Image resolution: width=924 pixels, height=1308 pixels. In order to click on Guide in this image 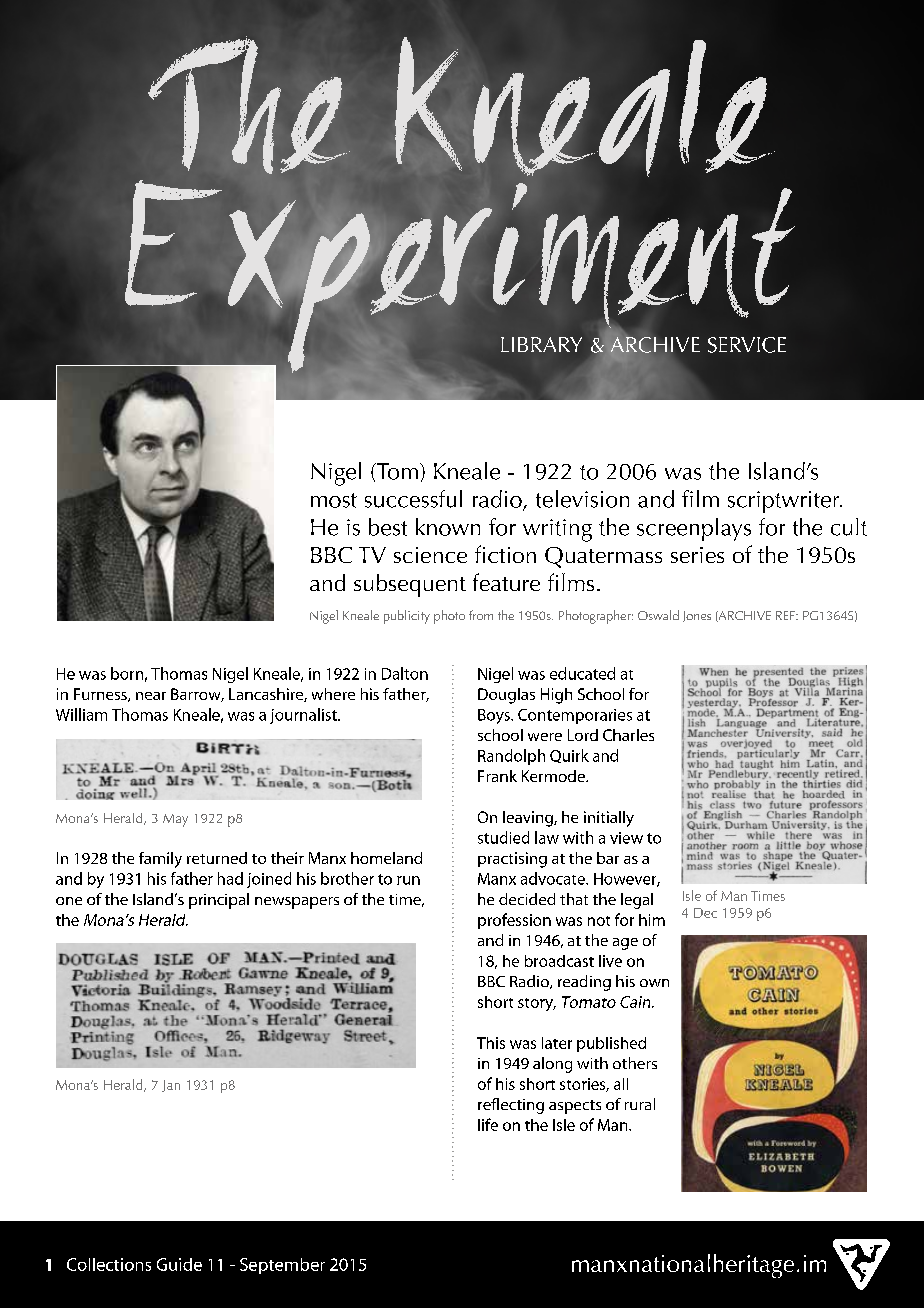, I will do `click(179, 1264)`.
